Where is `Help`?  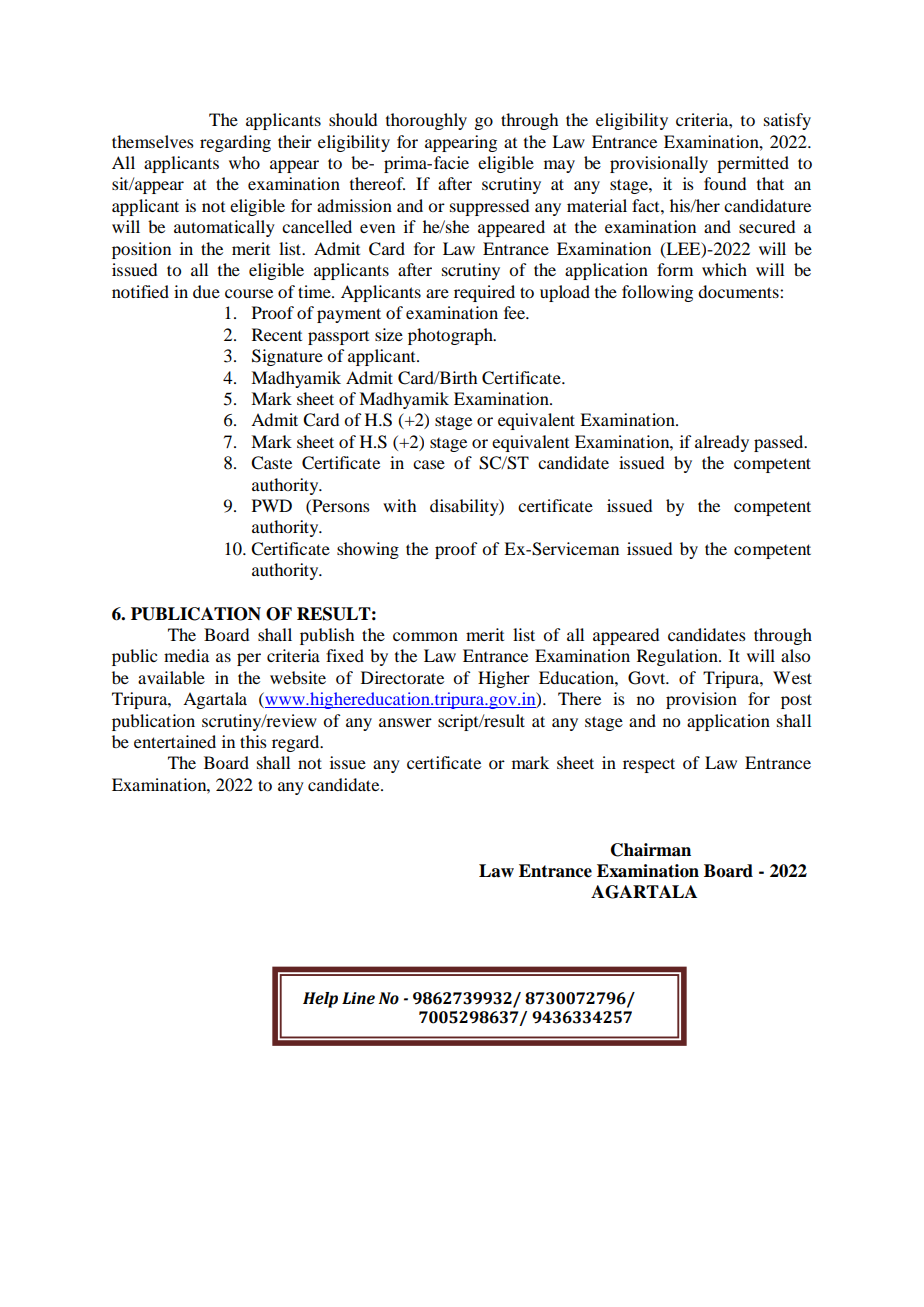 Help is located at coordinates (320, 1000).
